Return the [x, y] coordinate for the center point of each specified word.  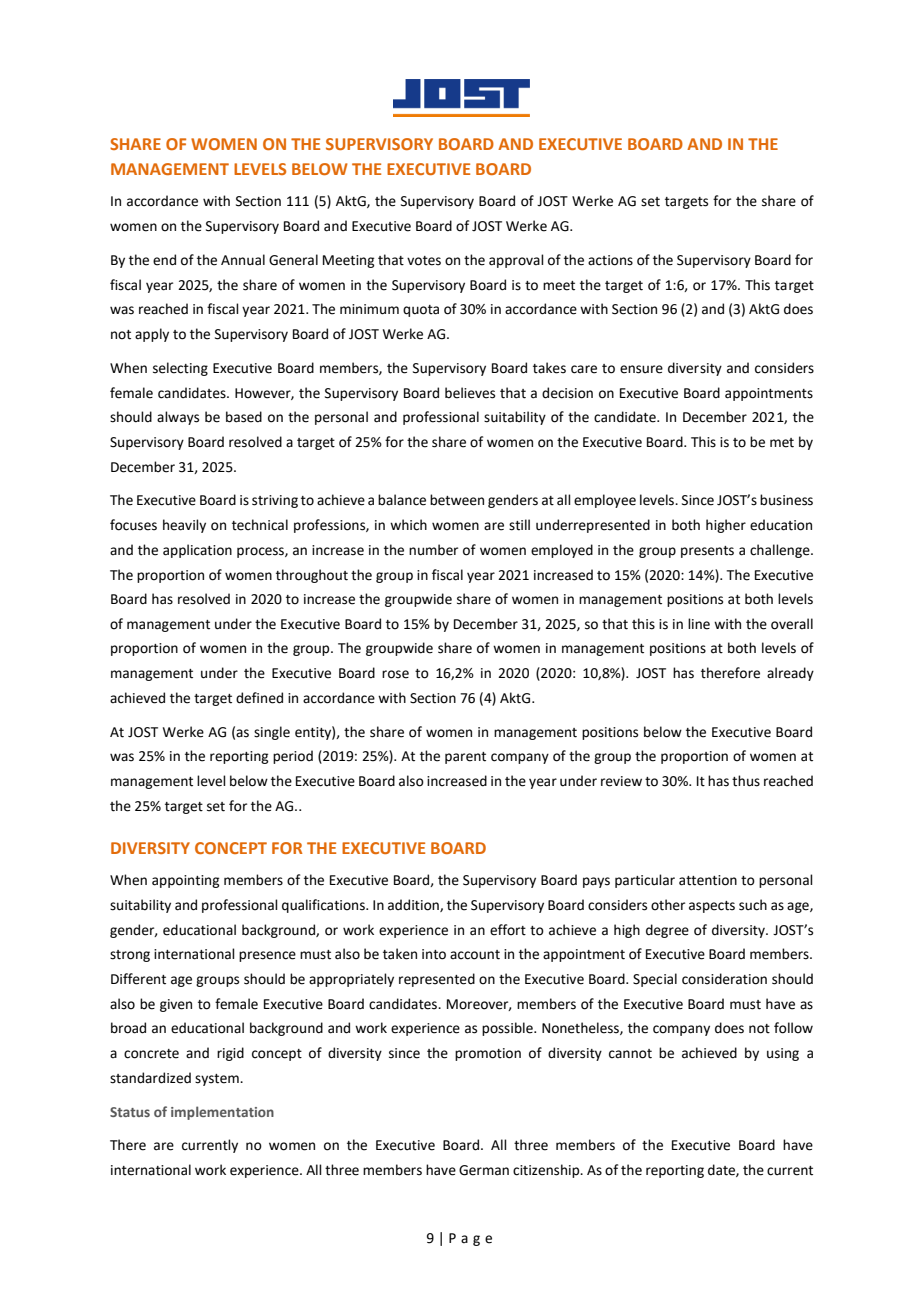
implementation [222, 1113]
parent [465, 758]
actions [610, 260]
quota [421, 311]
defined [259, 698]
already [790, 674]
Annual [243, 260]
